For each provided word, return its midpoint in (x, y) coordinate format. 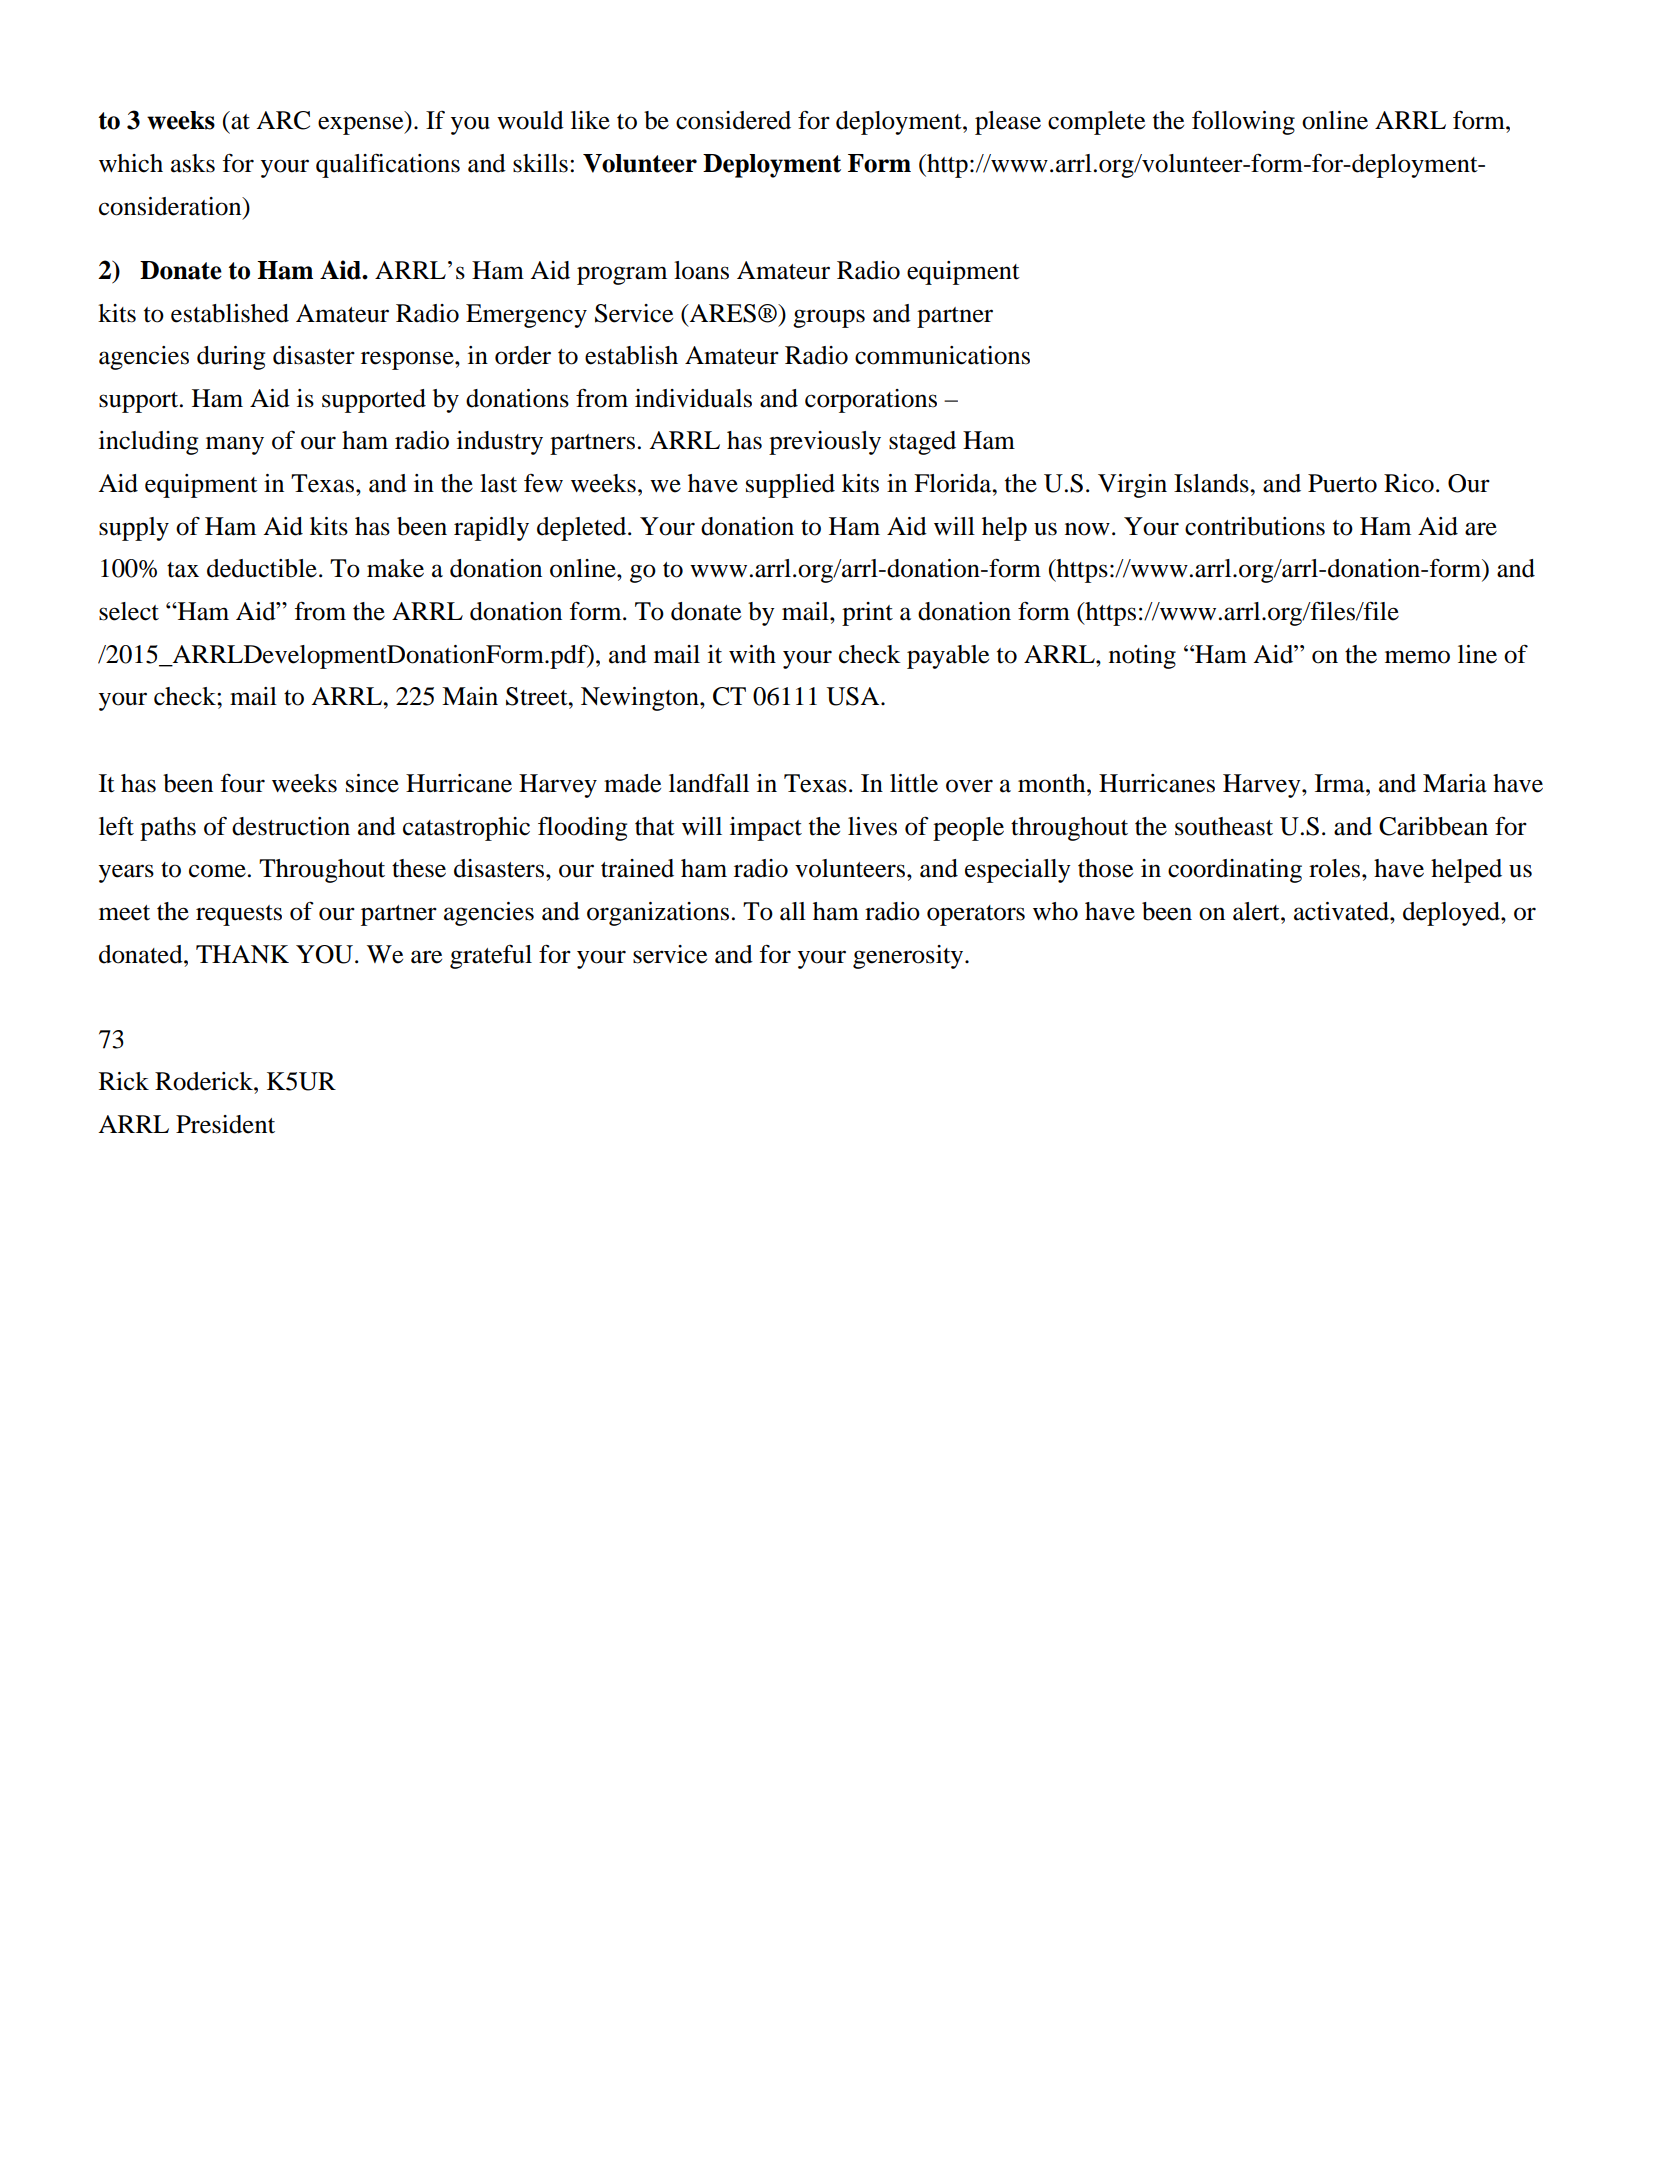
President (225, 1124)
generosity (909, 957)
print (867, 614)
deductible (262, 568)
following (1243, 123)
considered (733, 120)
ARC (283, 120)
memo (1417, 657)
